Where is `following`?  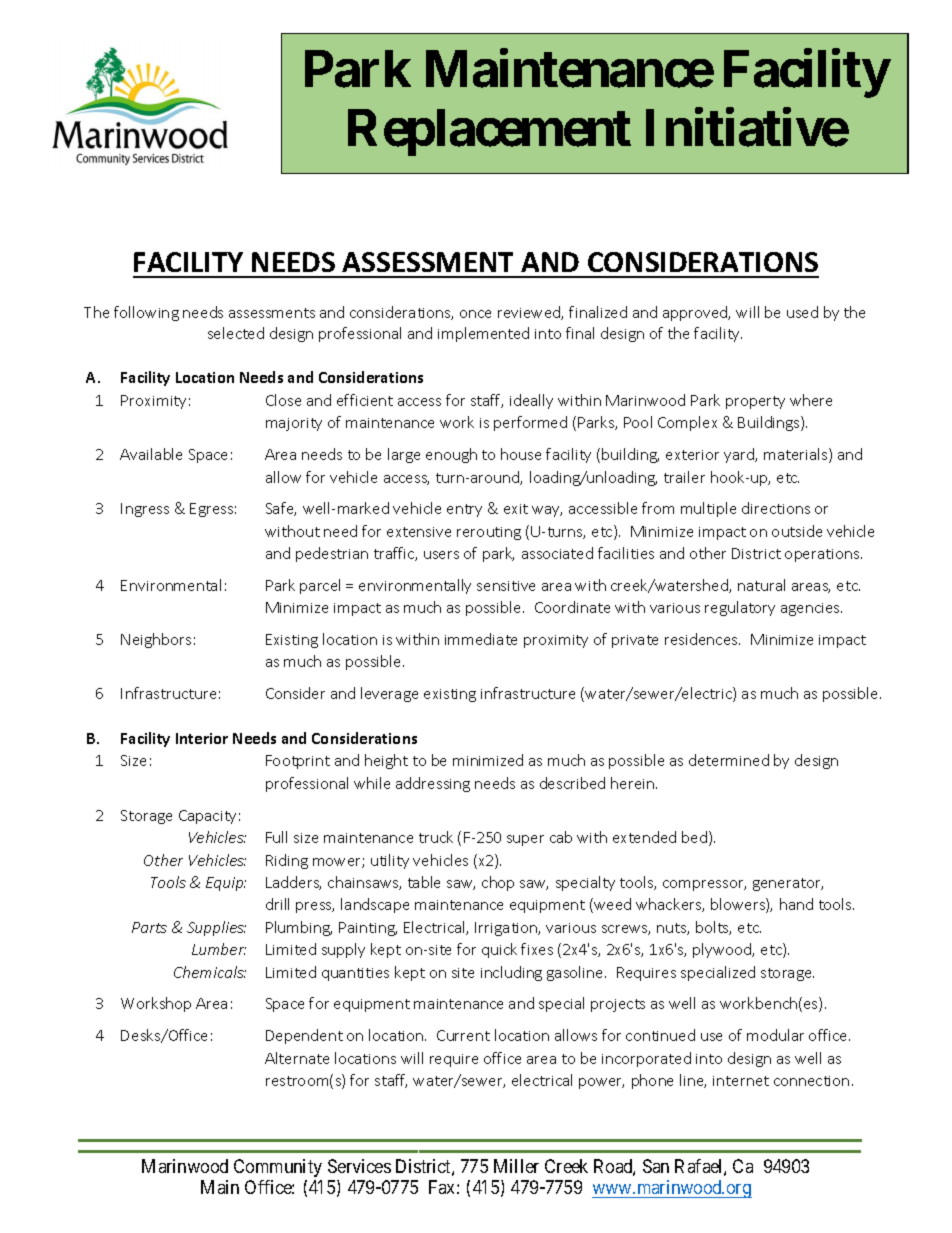
following is located at coordinates (146, 313).
